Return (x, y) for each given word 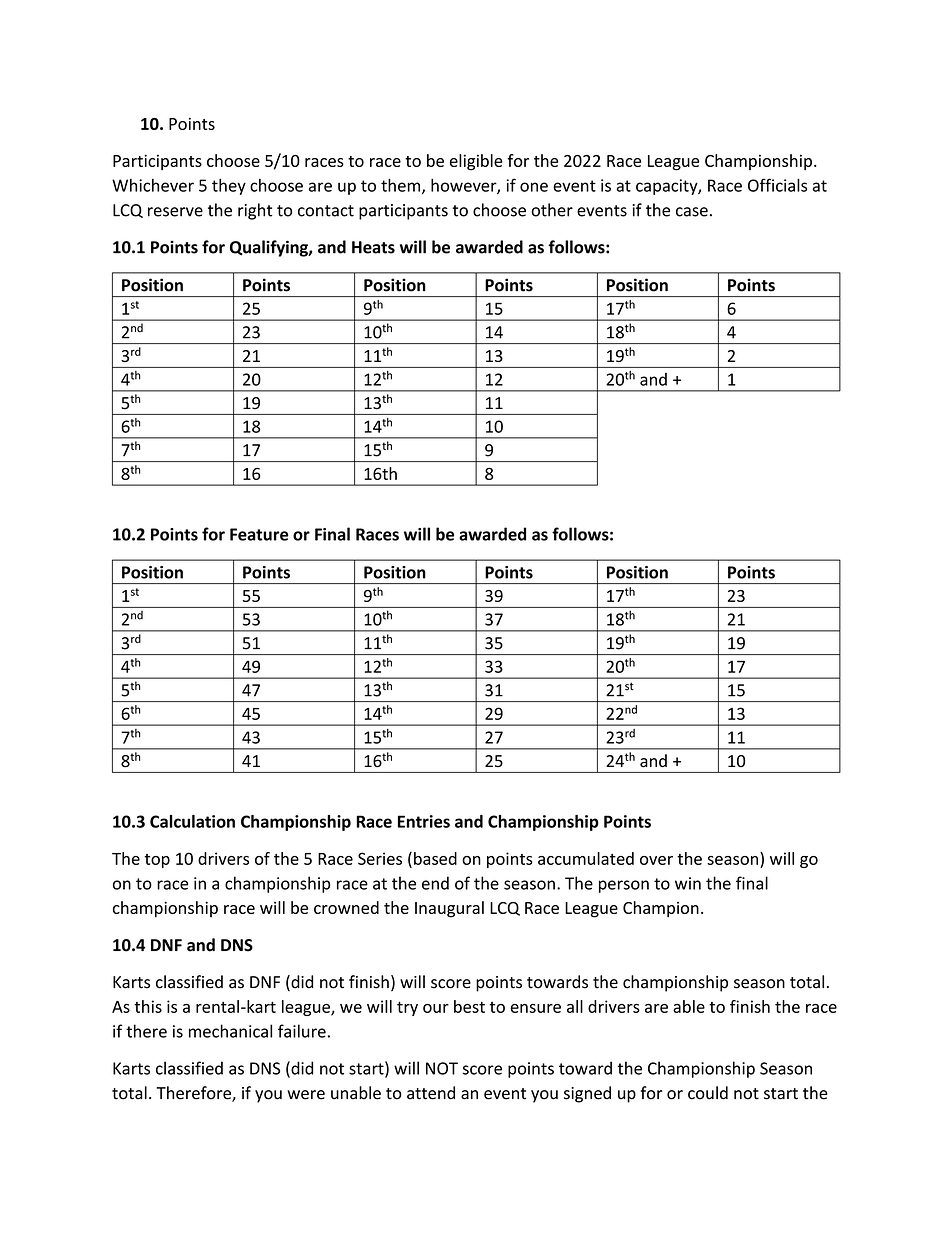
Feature (259, 534)
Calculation (192, 821)
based (435, 858)
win (688, 883)
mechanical (230, 1031)
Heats (373, 247)
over (656, 860)
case (692, 212)
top (157, 861)
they (229, 186)
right (255, 211)
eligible (476, 162)
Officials (777, 185)
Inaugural (449, 909)
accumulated (586, 858)
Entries (424, 821)
